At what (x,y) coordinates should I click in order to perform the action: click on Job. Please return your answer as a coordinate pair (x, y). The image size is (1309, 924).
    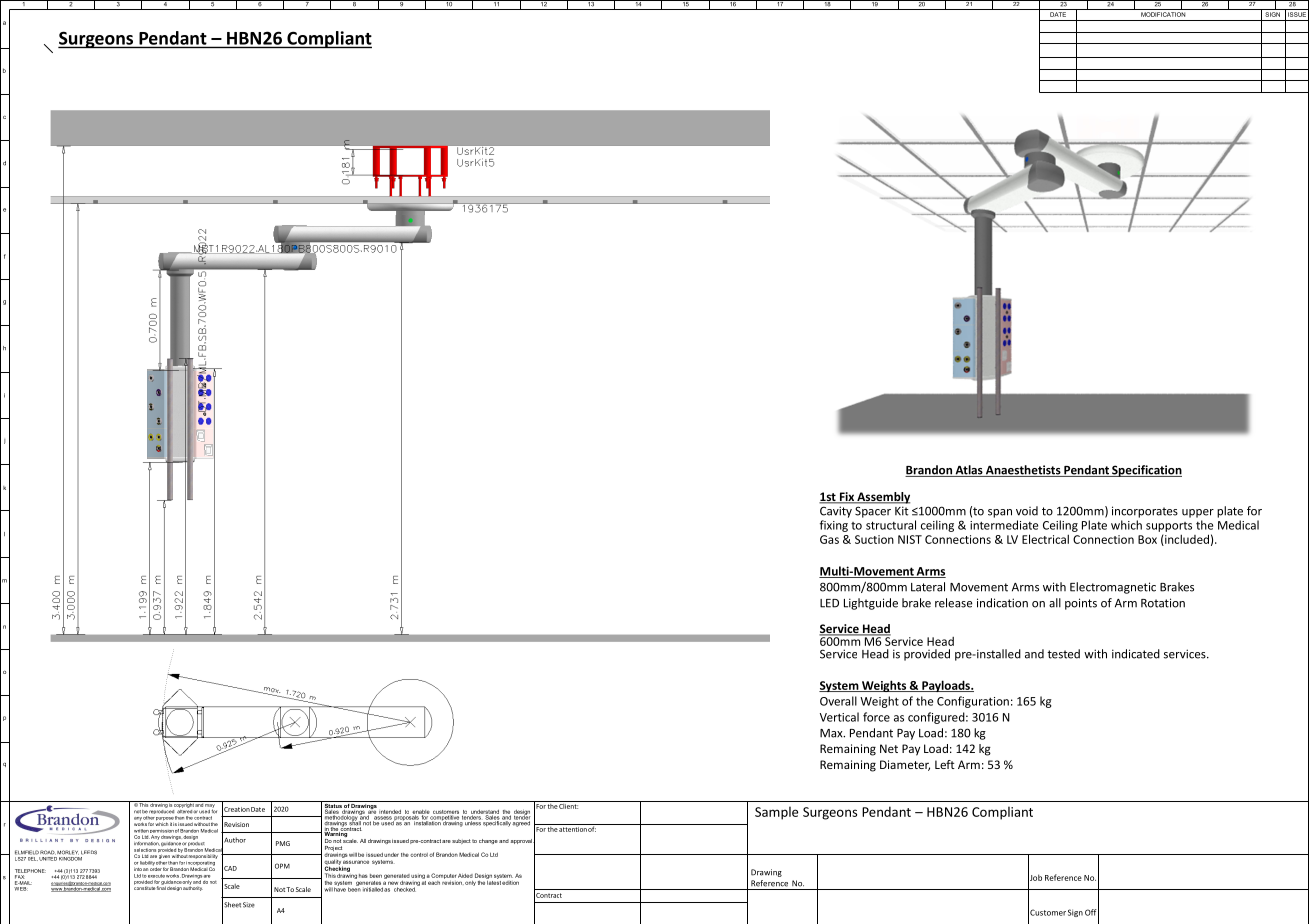
    Looking at the image, I should click on (1035, 877).
